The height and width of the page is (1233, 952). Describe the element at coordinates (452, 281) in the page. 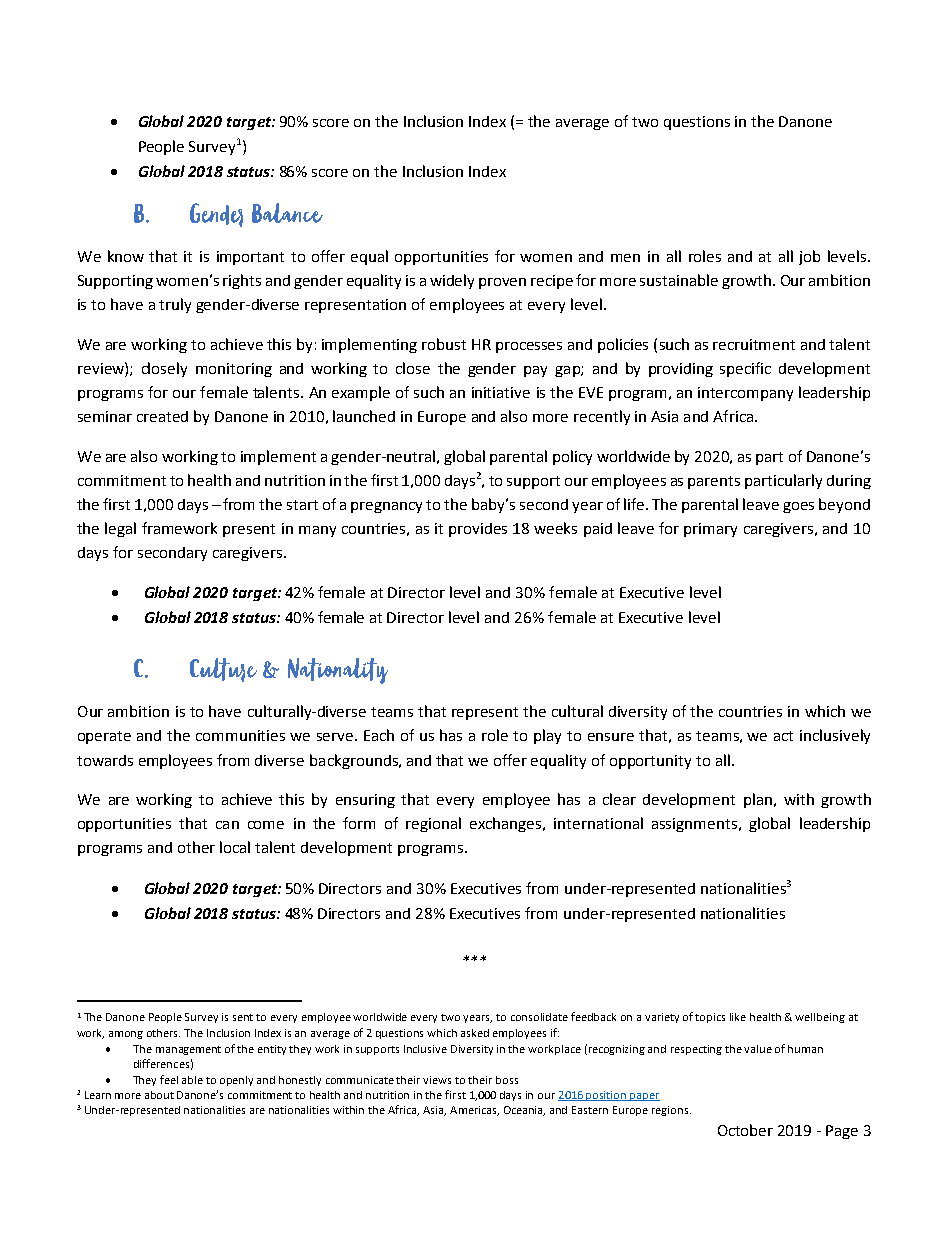

I see `widely` at that location.
